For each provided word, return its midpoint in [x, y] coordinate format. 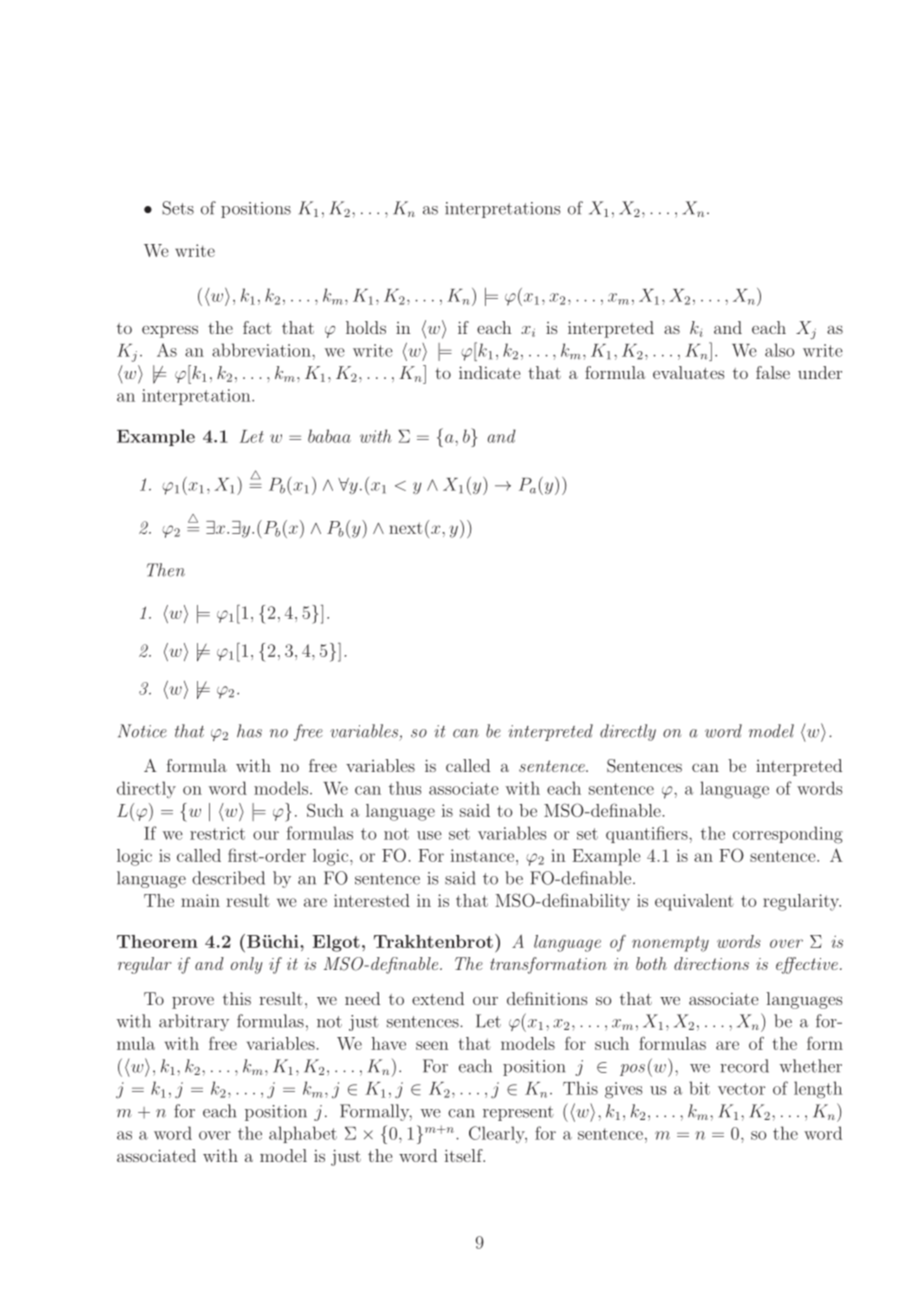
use [429, 835]
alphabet [303, 1134]
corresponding [788, 835]
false [773, 372]
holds [366, 327]
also [779, 350]
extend [438, 998]
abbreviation [262, 350]
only [247, 965]
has [249, 731]
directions [711, 963]
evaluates [688, 372]
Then [166, 570]
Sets [178, 208]
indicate [489, 372]
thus [405, 788]
